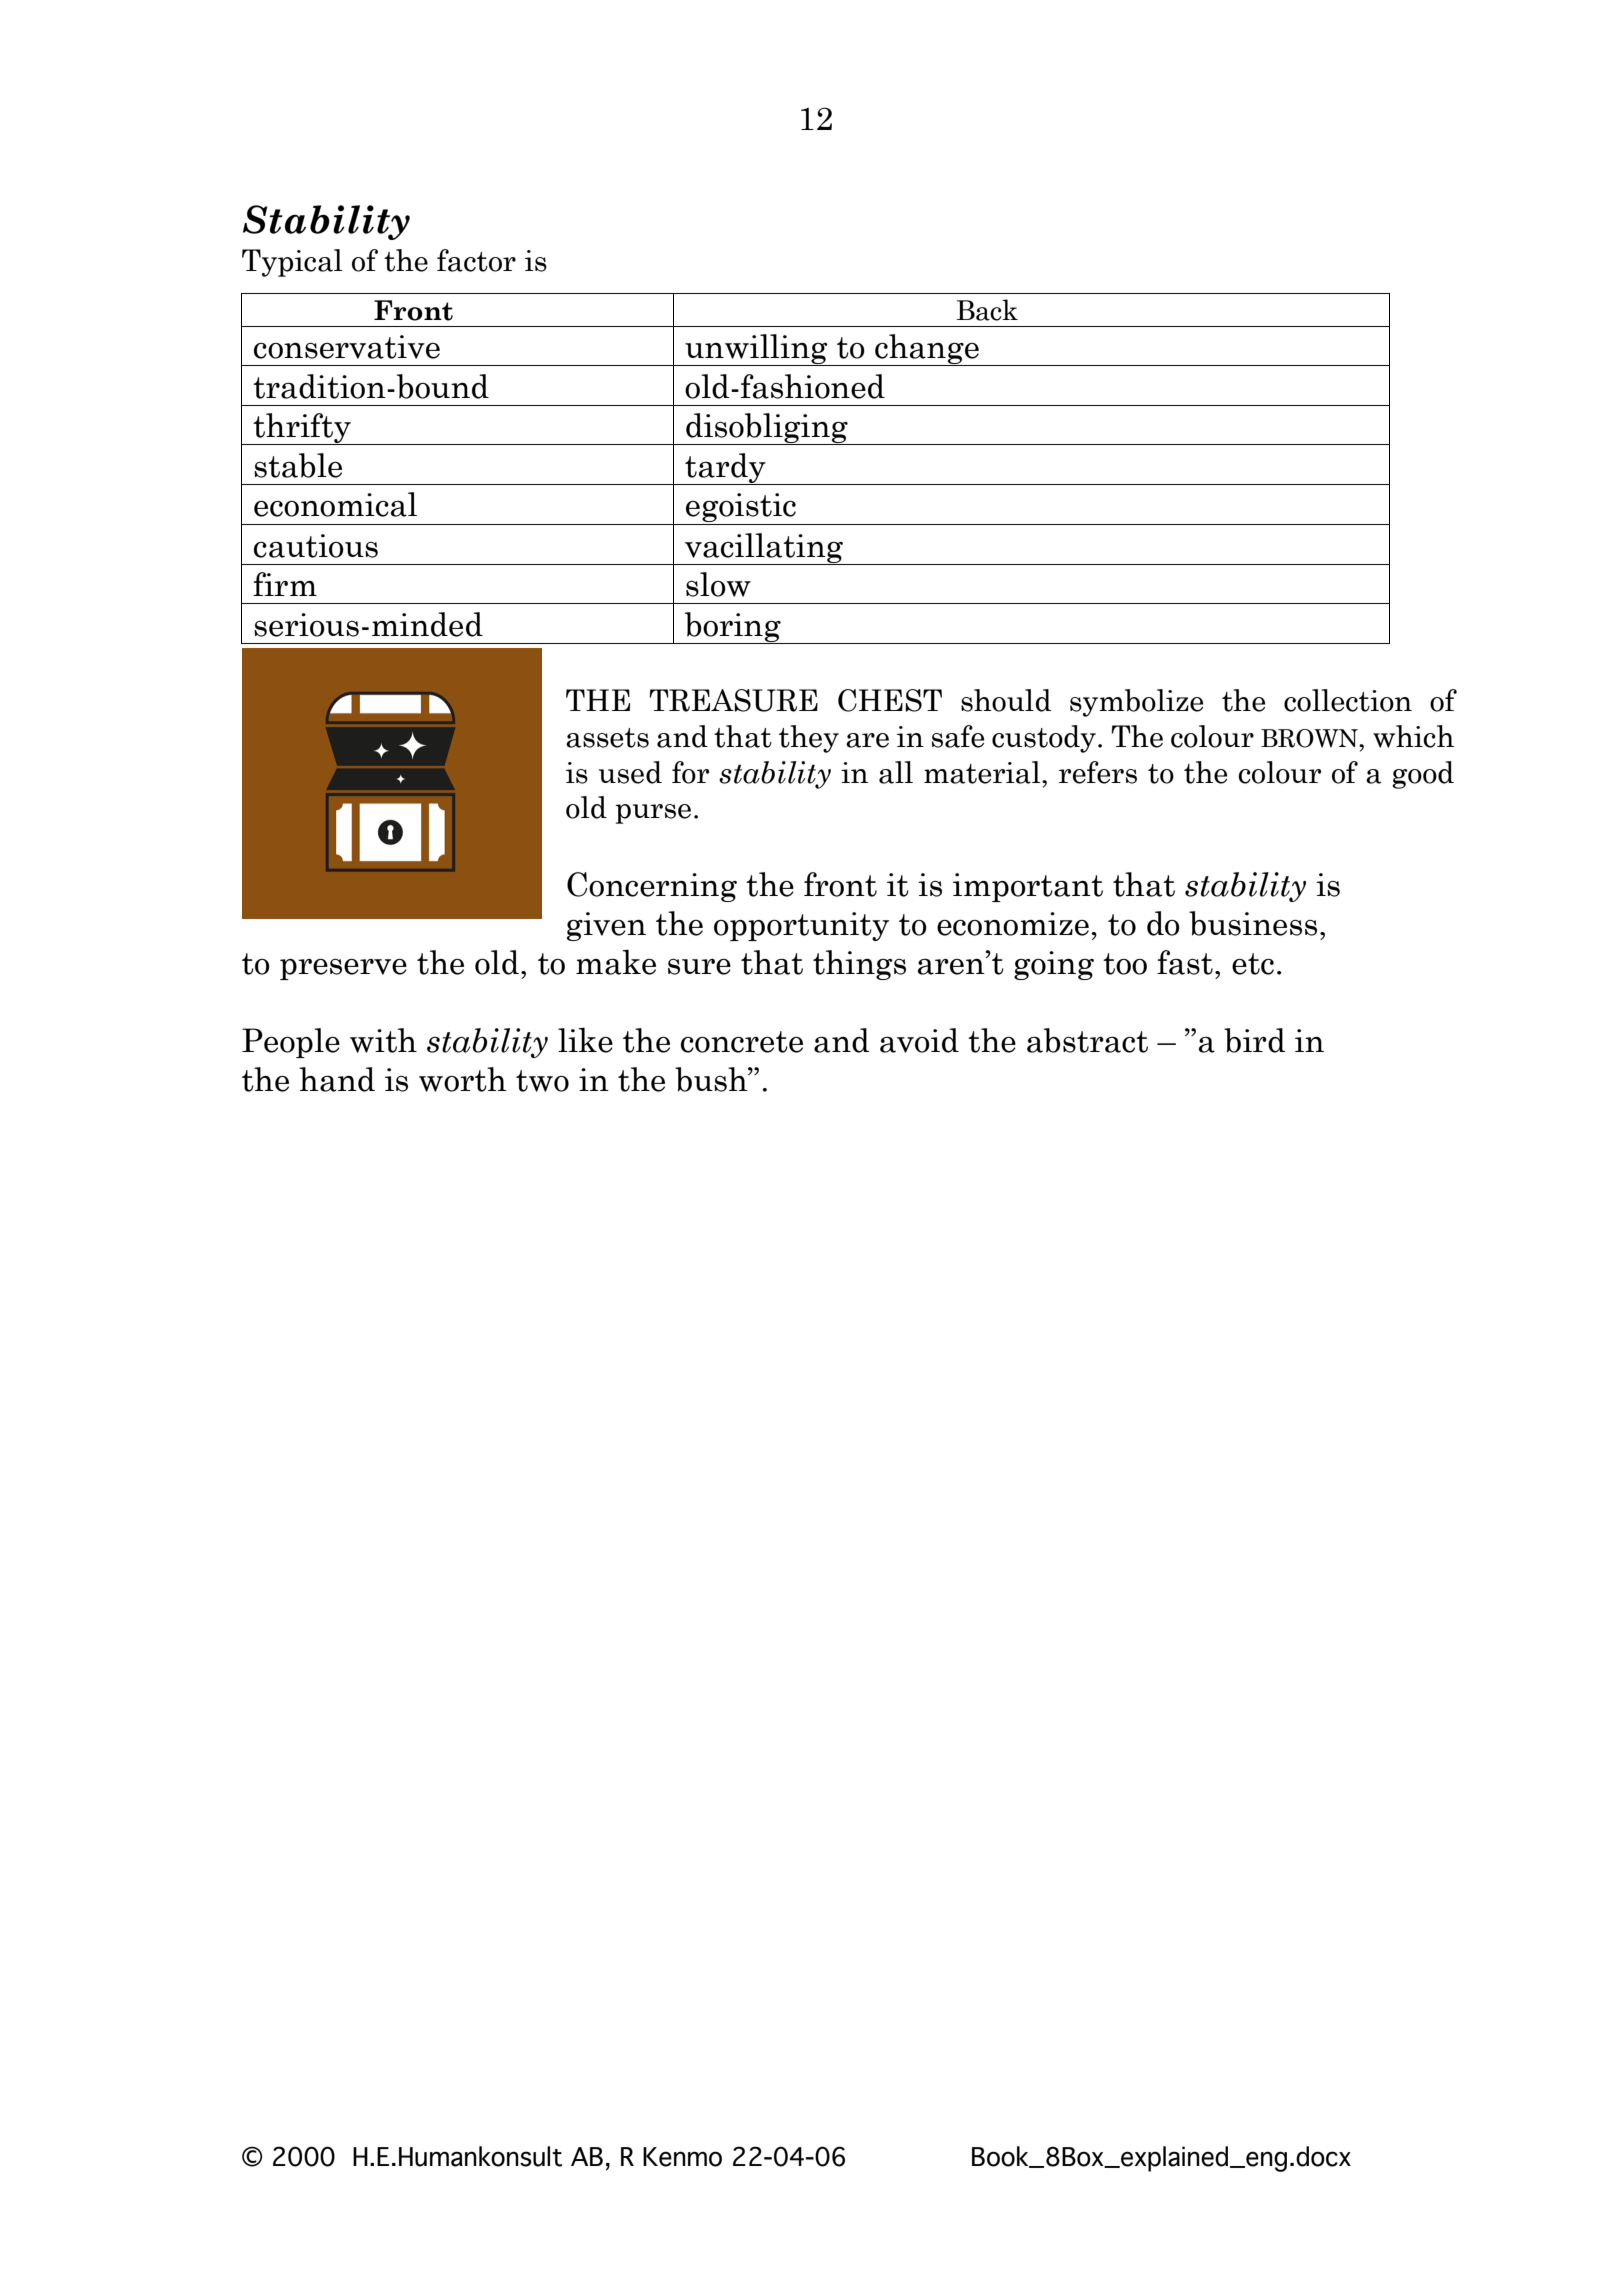 This screenshot has height=2273, width=1607. I want to click on avoid, so click(919, 1040).
